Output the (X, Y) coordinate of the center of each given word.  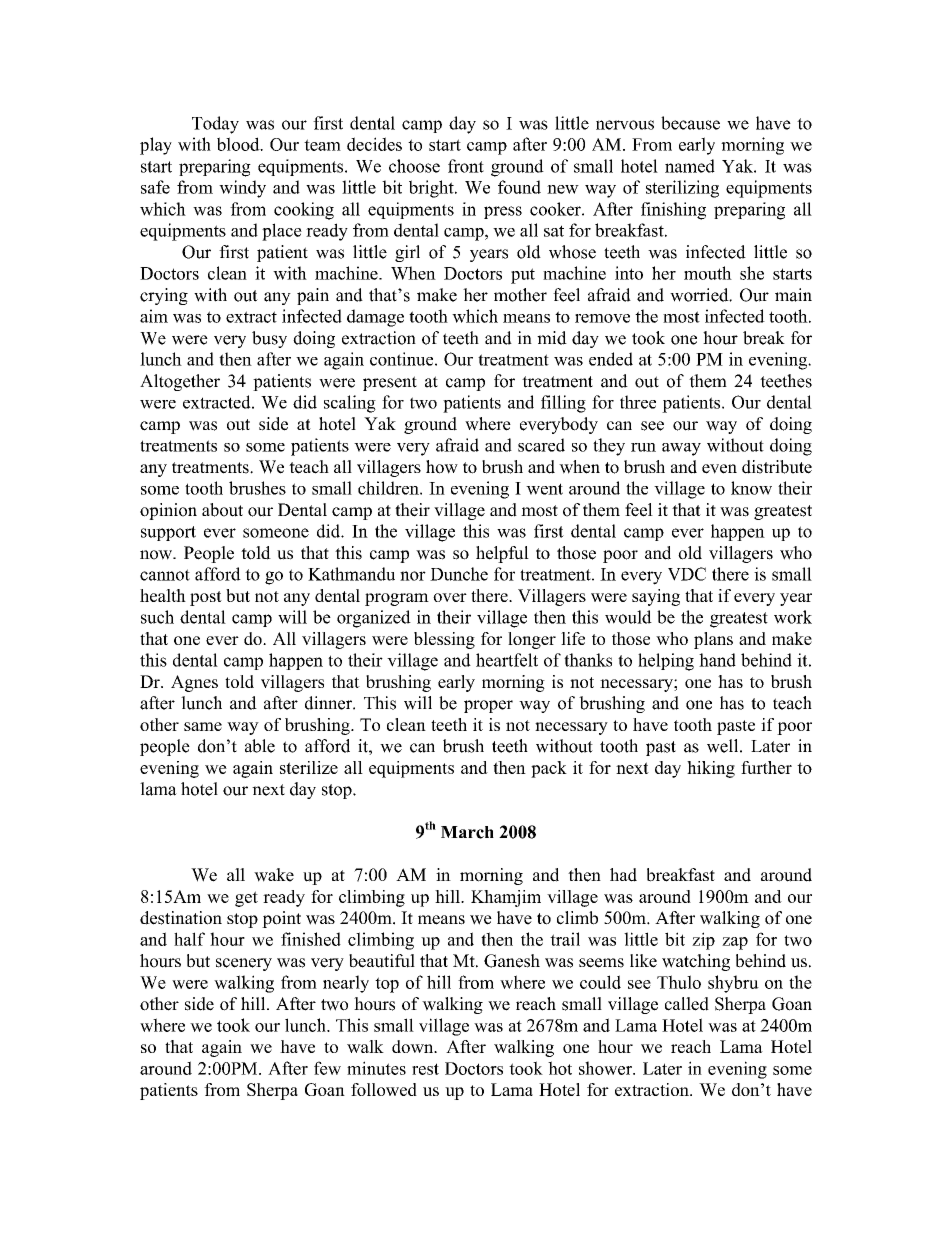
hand (717, 660)
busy (269, 339)
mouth (708, 273)
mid (552, 338)
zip (703, 941)
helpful (502, 554)
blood (239, 144)
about (222, 510)
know (751, 488)
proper (488, 706)
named (690, 166)
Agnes (194, 683)
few (327, 1068)
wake (274, 875)
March (467, 832)
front (466, 166)
